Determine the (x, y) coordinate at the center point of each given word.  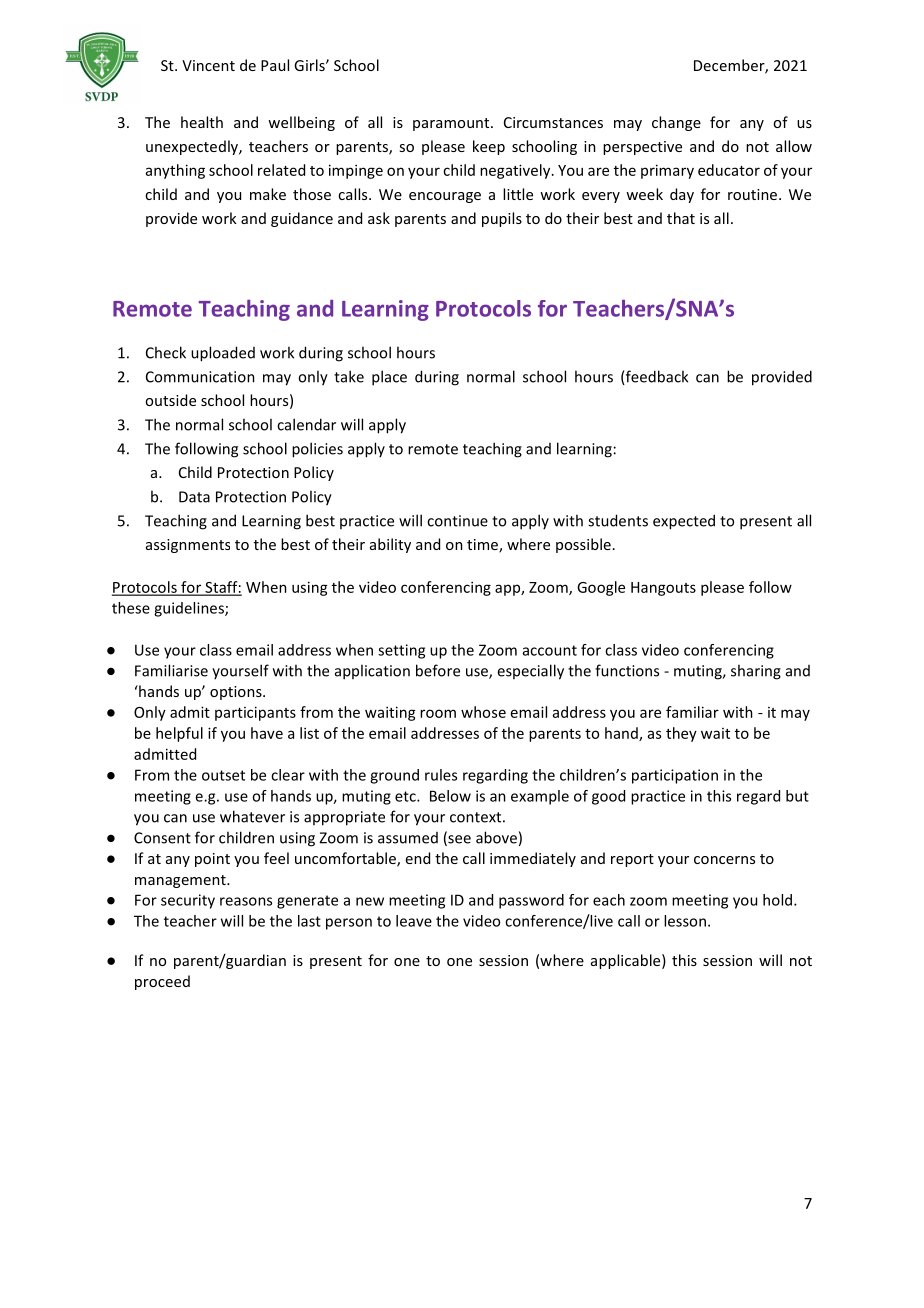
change (676, 123)
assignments (188, 546)
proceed (162, 982)
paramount (452, 124)
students (618, 520)
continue (457, 521)
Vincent (208, 65)
